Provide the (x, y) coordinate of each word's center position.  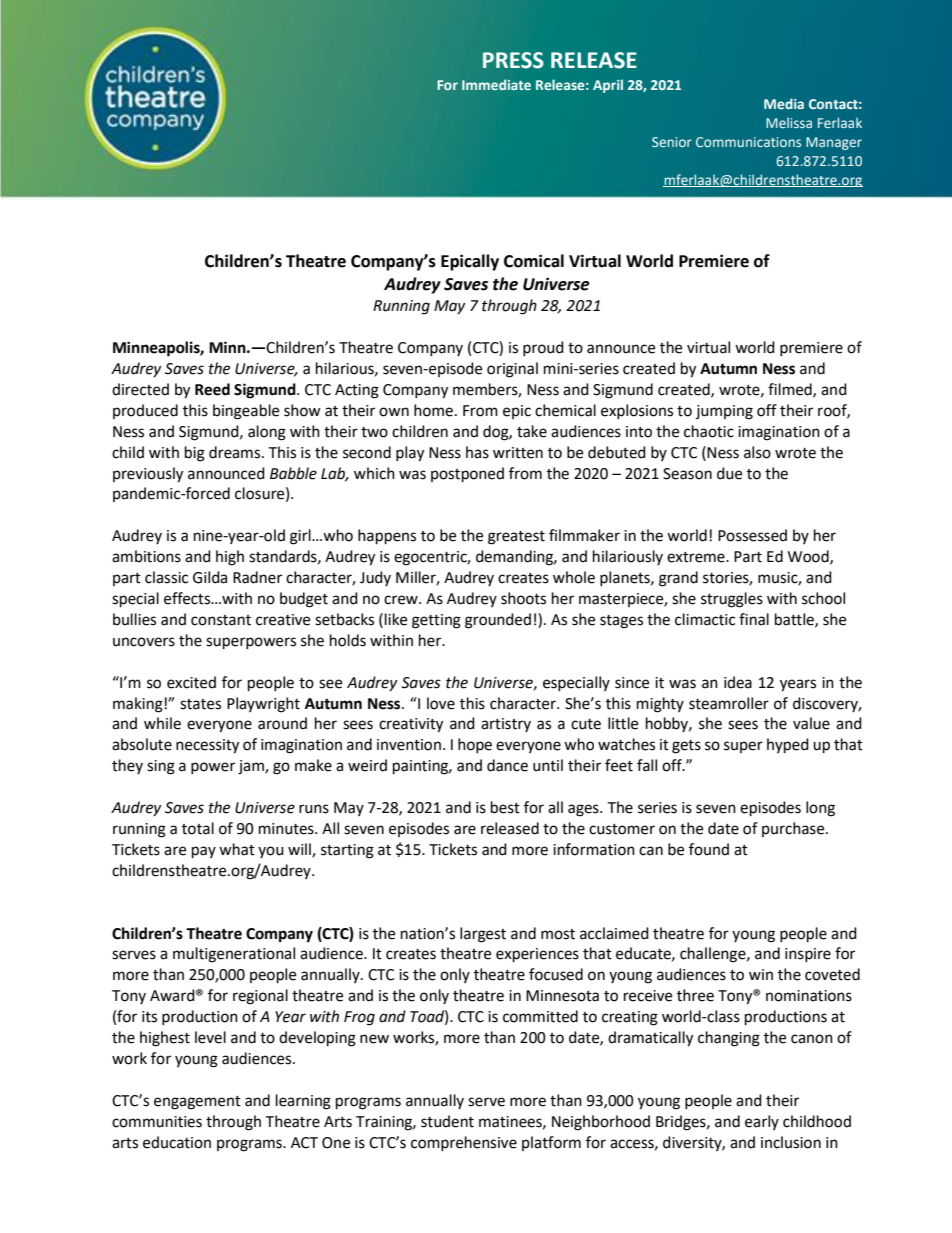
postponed (467, 475)
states (200, 704)
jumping (724, 412)
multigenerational (234, 955)
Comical (534, 261)
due (729, 473)
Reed (212, 389)
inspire (808, 955)
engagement (197, 1103)
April (608, 86)
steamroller (729, 703)
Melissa (789, 122)
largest (483, 935)
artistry (506, 725)
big (195, 454)
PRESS (513, 60)
